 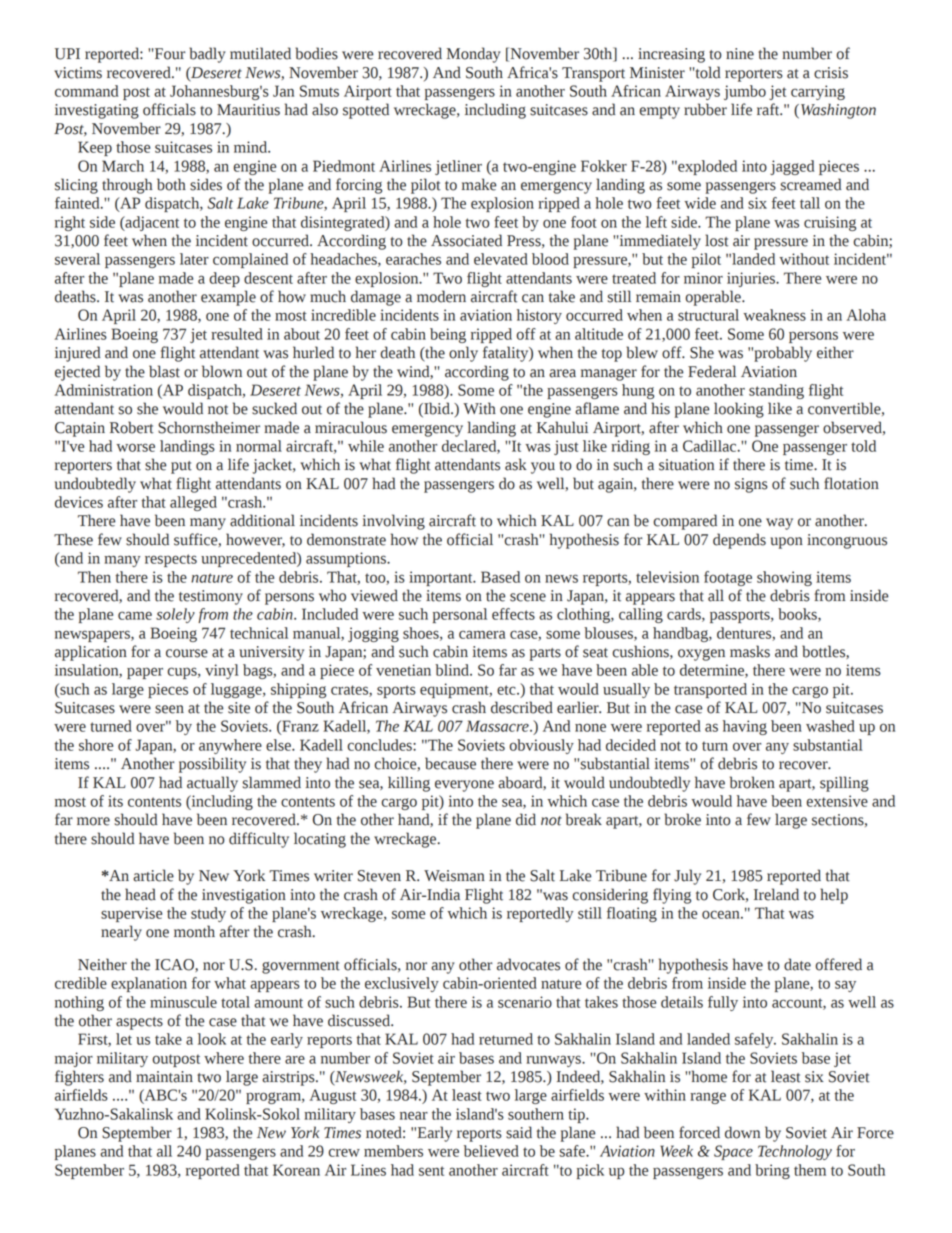 I want to click on jumbo, so click(x=745, y=92).
